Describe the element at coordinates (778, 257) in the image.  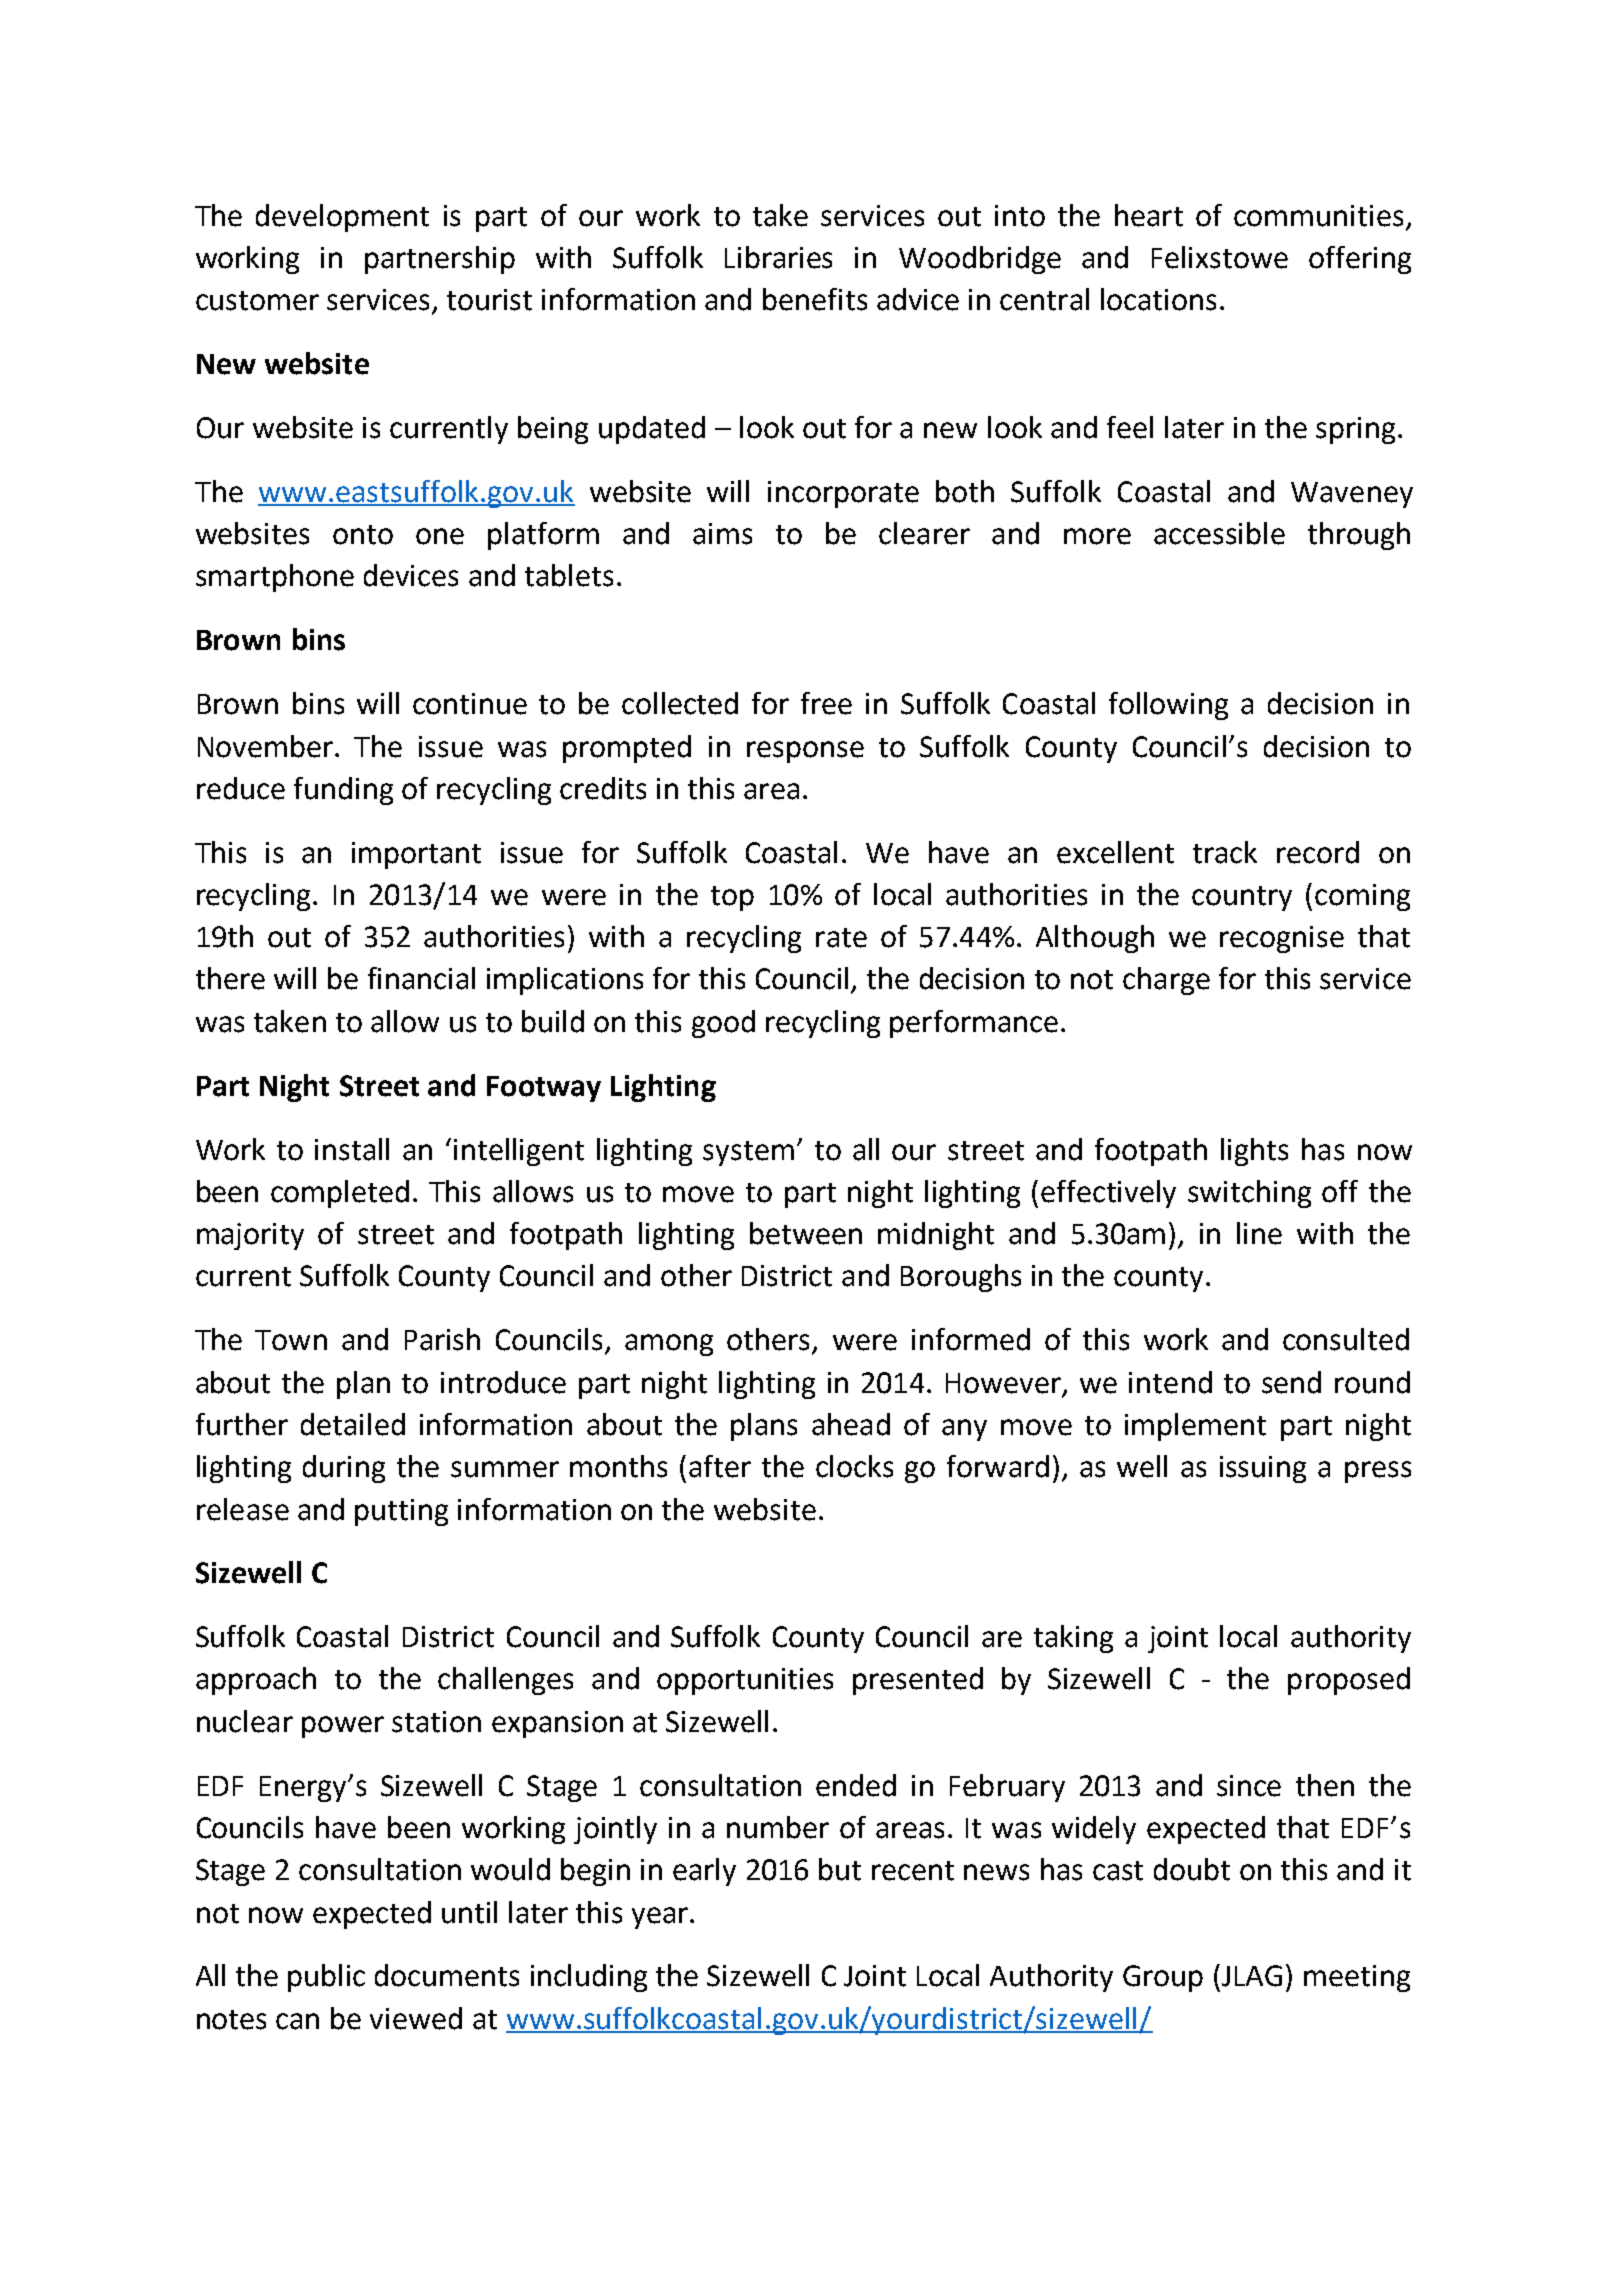
I see `Libraries` at that location.
